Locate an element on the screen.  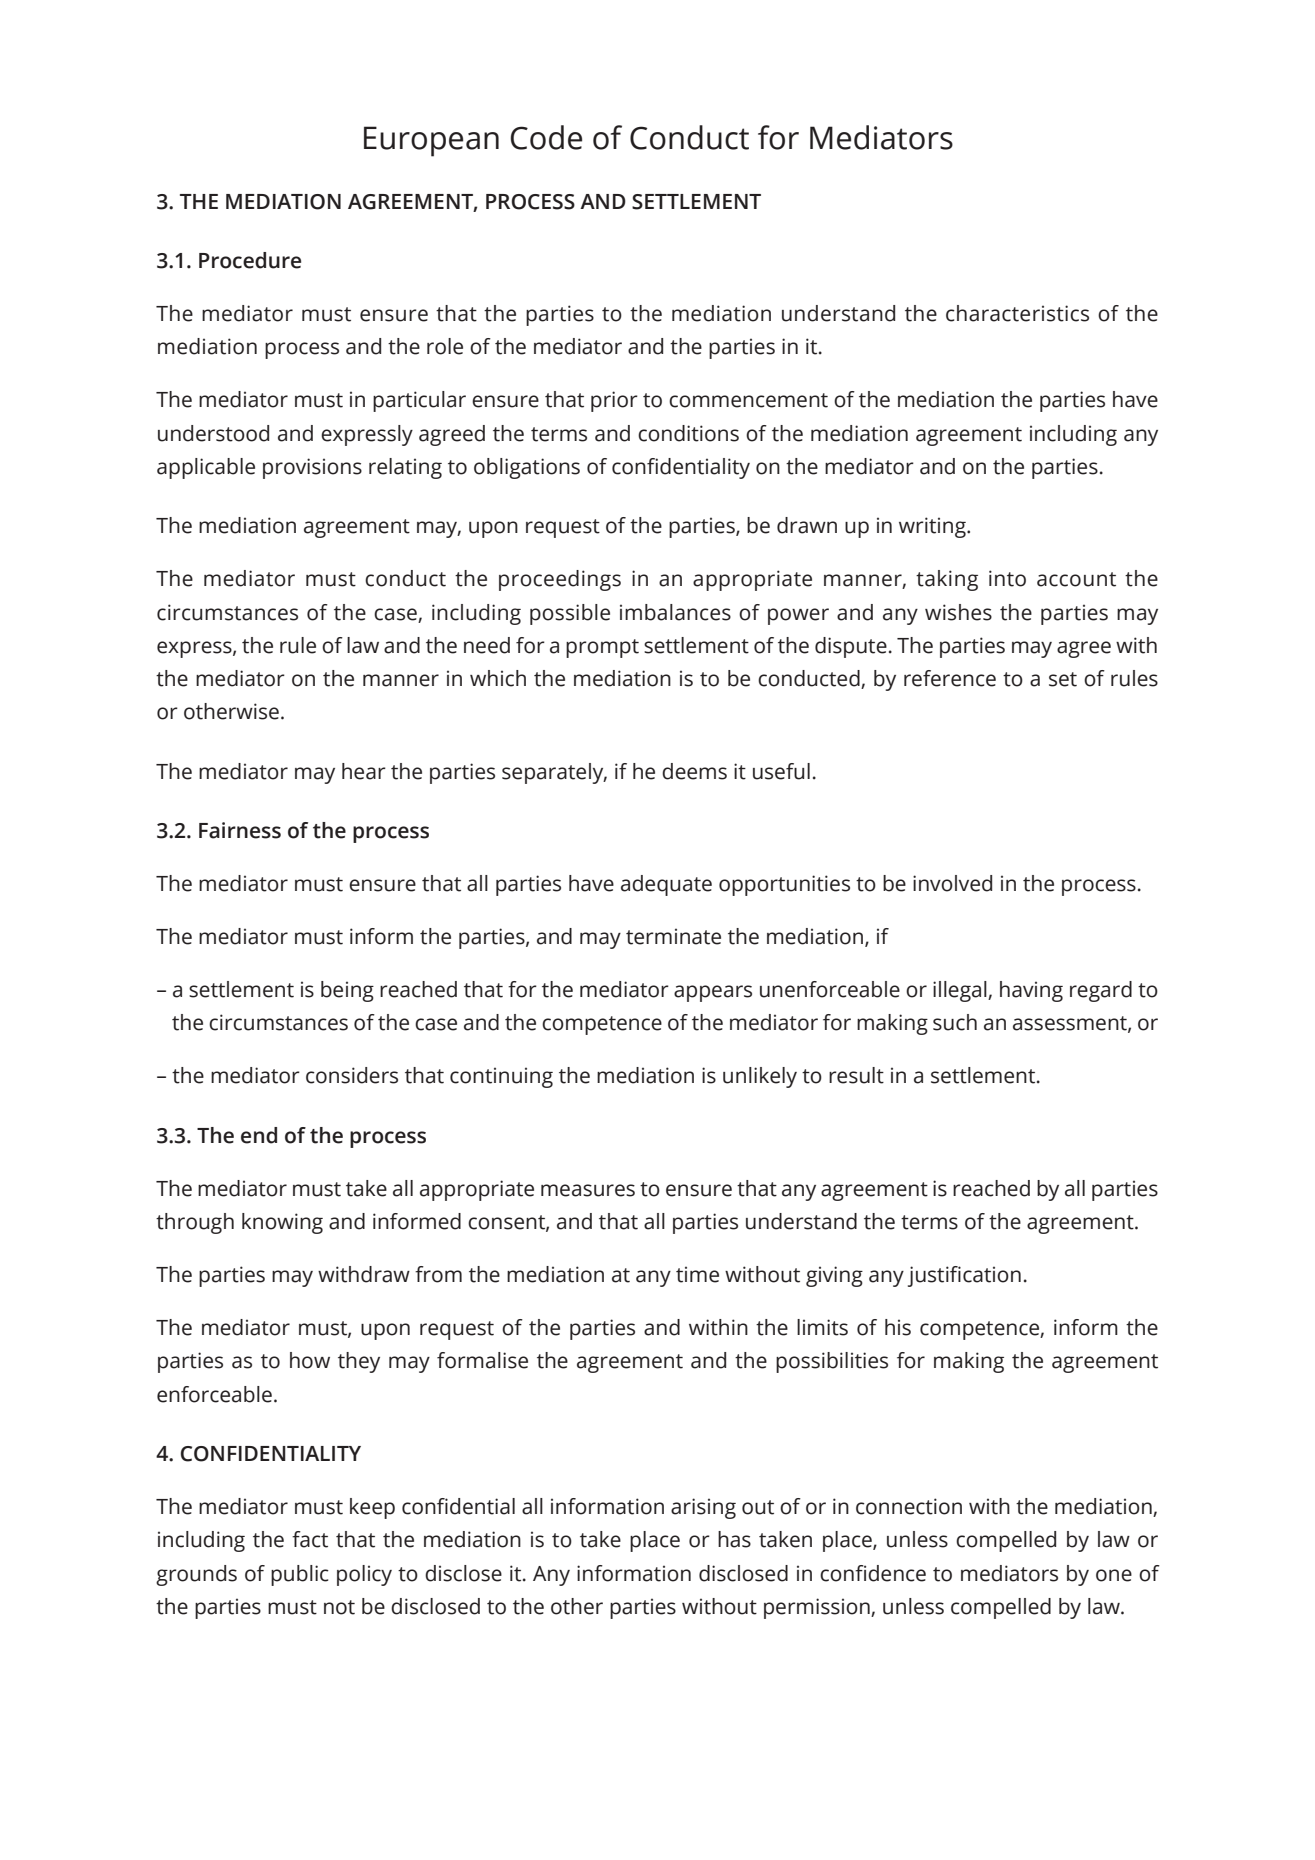
public is located at coordinates (300, 1575).
